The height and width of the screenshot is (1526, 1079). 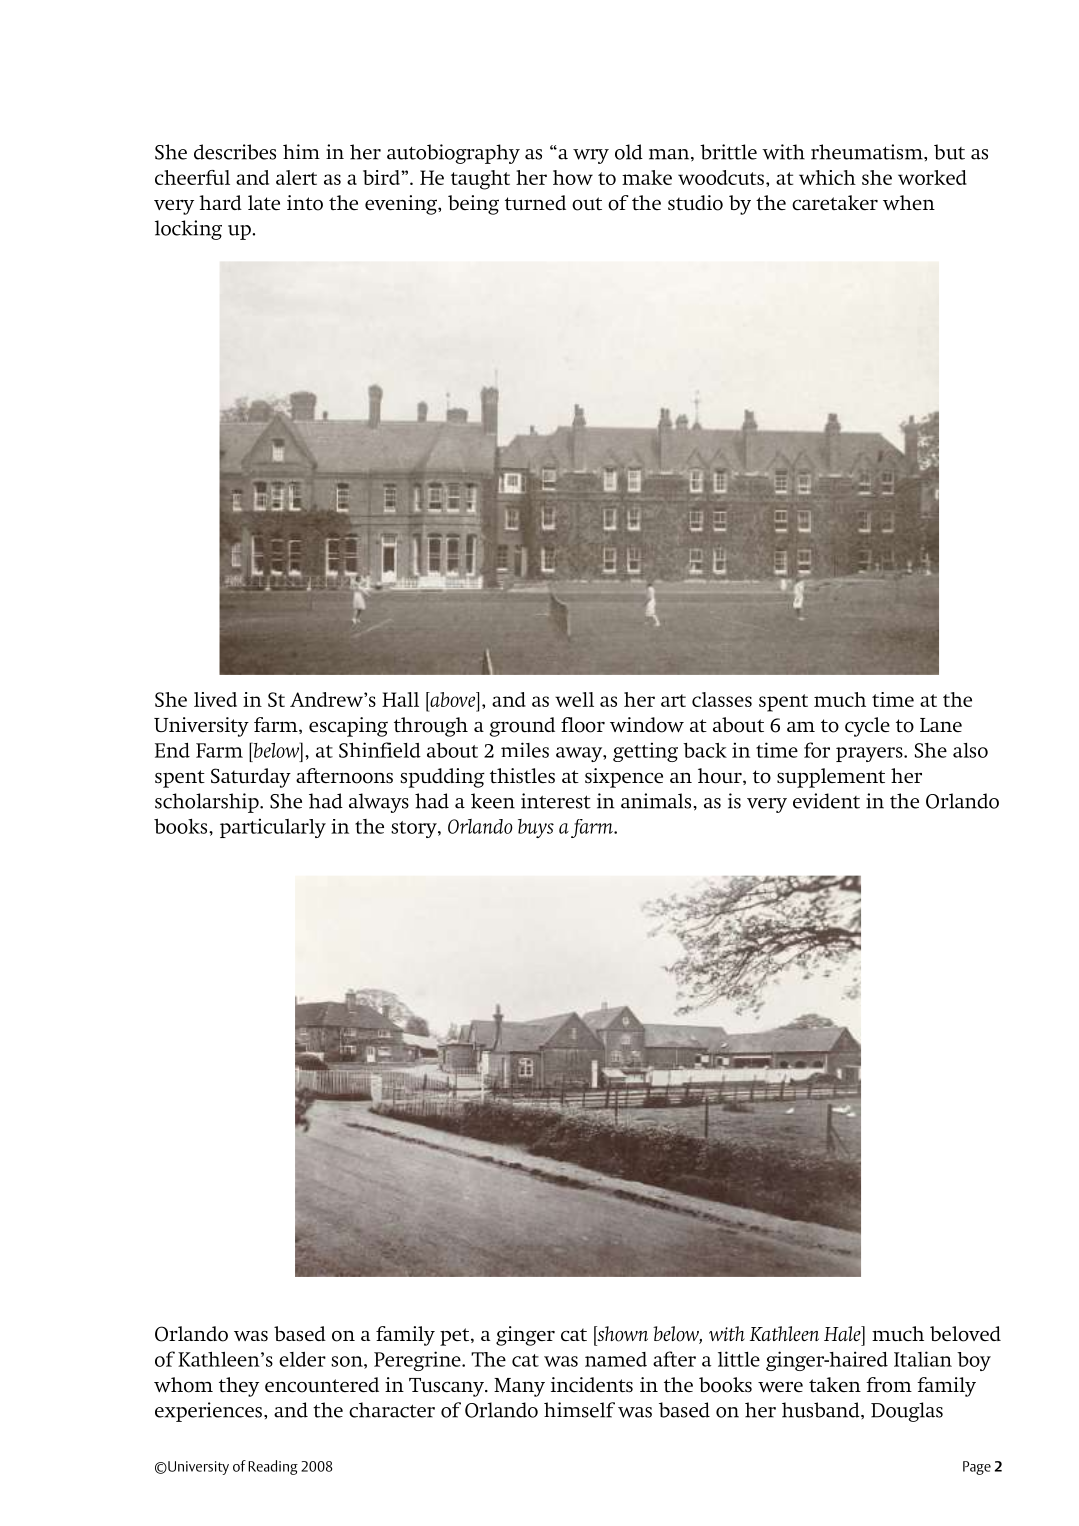 I want to click on turned, so click(x=535, y=202).
